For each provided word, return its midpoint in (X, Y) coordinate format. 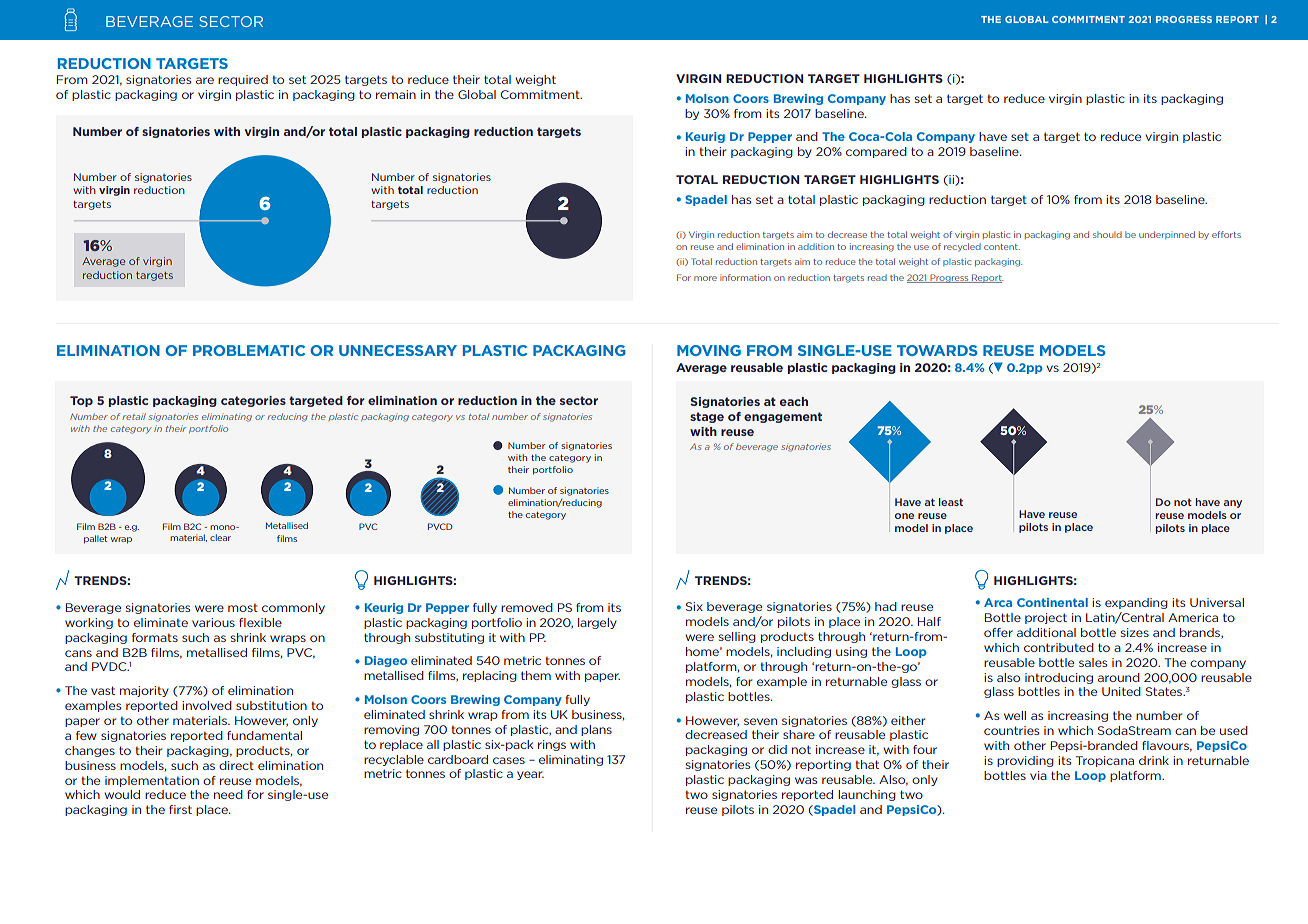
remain (396, 94)
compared (876, 152)
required (243, 80)
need (228, 794)
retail (134, 416)
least (951, 502)
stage (707, 417)
